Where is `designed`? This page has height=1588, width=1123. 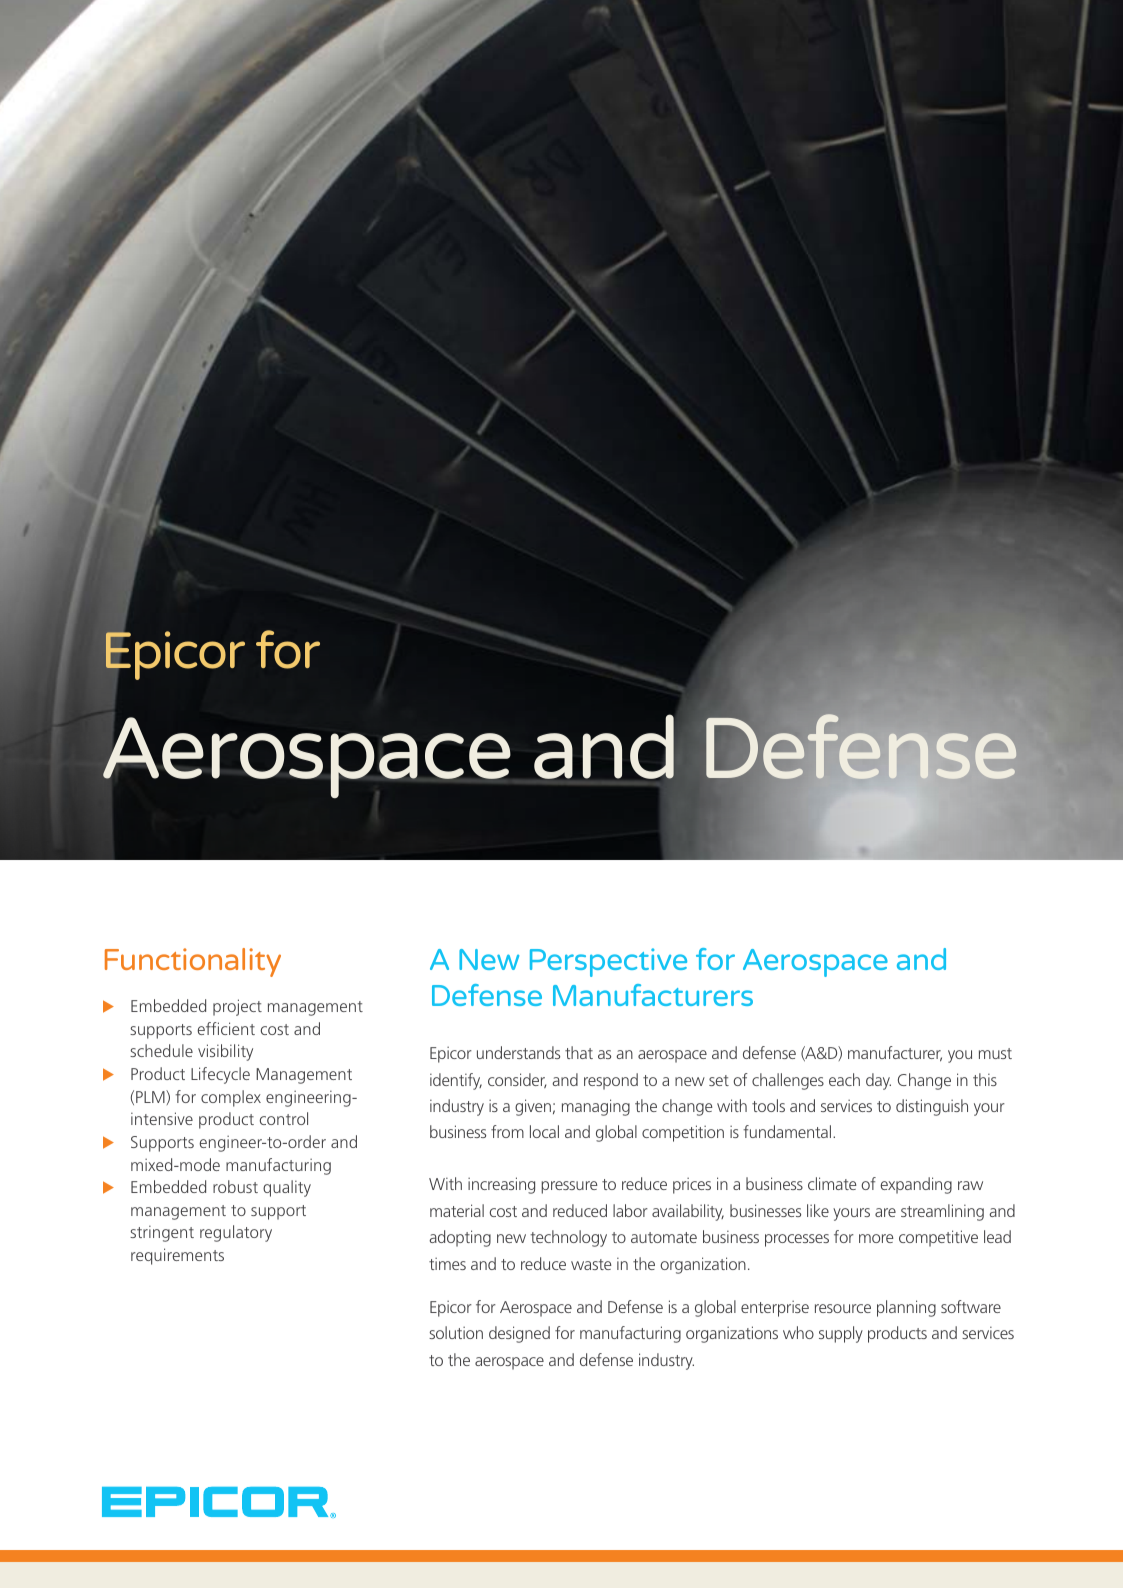 designed is located at coordinates (519, 1334).
